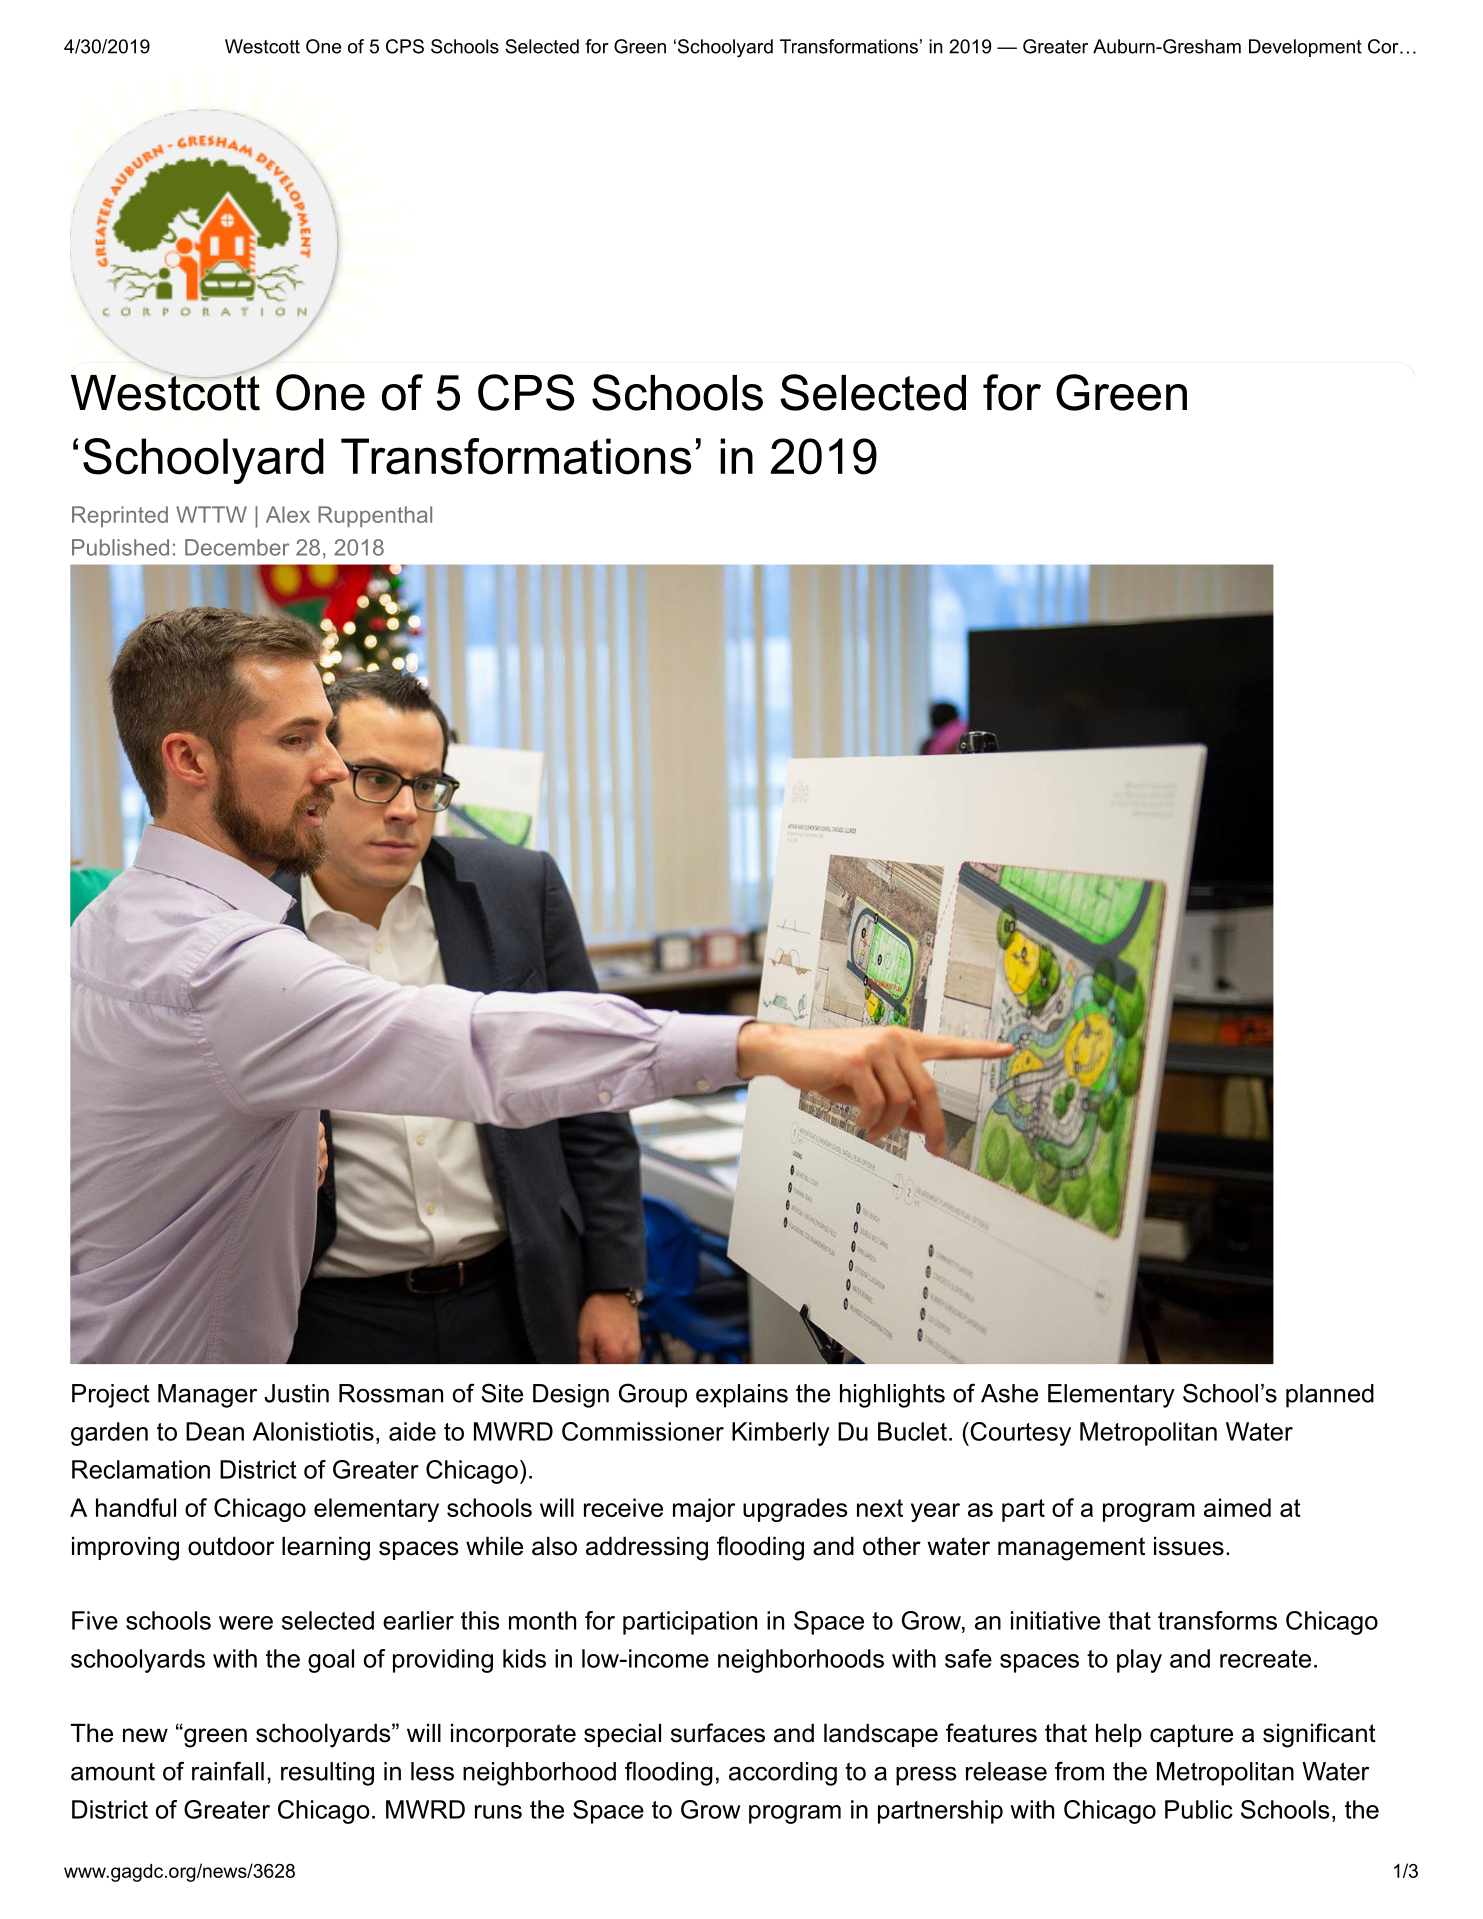 The width and height of the screenshot is (1483, 1919). Describe the element at coordinates (237, 547) in the screenshot. I see `December` at that location.
